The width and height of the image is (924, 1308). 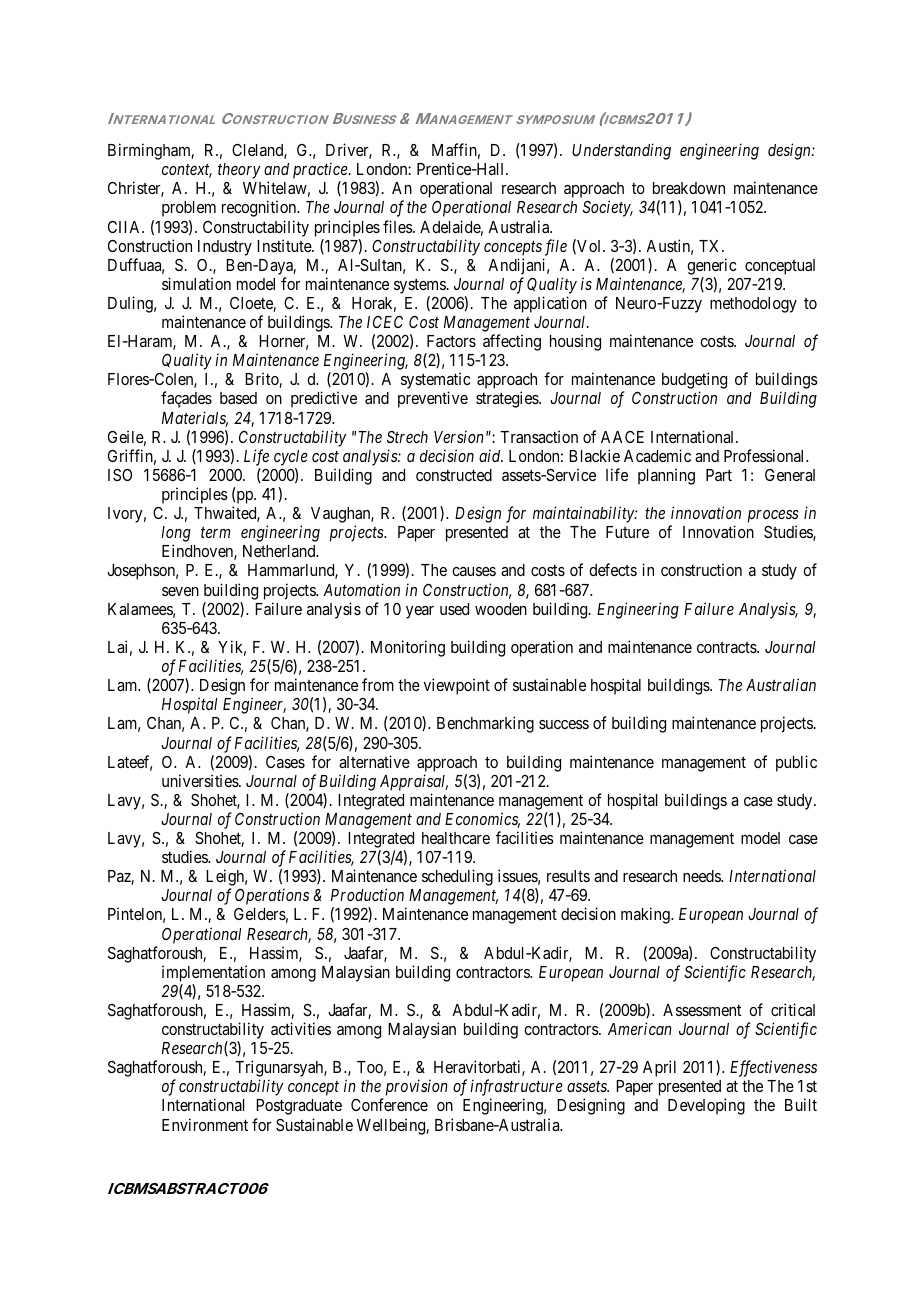 What do you see at coordinates (706, 1106) in the image?
I see `Developing` at bounding box center [706, 1106].
